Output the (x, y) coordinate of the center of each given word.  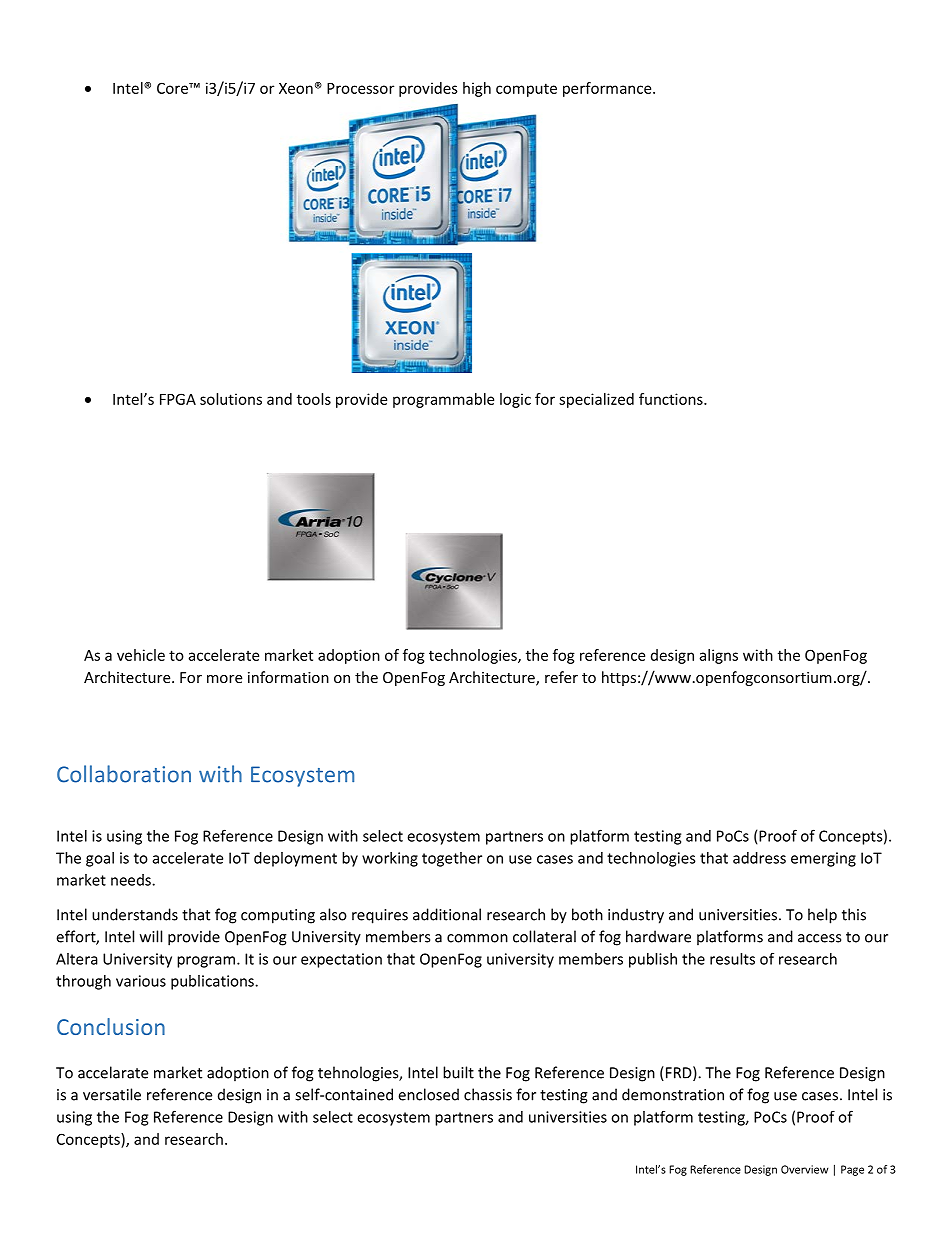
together (452, 859)
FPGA (178, 399)
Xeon (296, 88)
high (477, 89)
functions (672, 399)
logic (515, 400)
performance (608, 89)
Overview (804, 1169)
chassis (488, 1094)
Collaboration (124, 774)
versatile (112, 1094)
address (759, 858)
